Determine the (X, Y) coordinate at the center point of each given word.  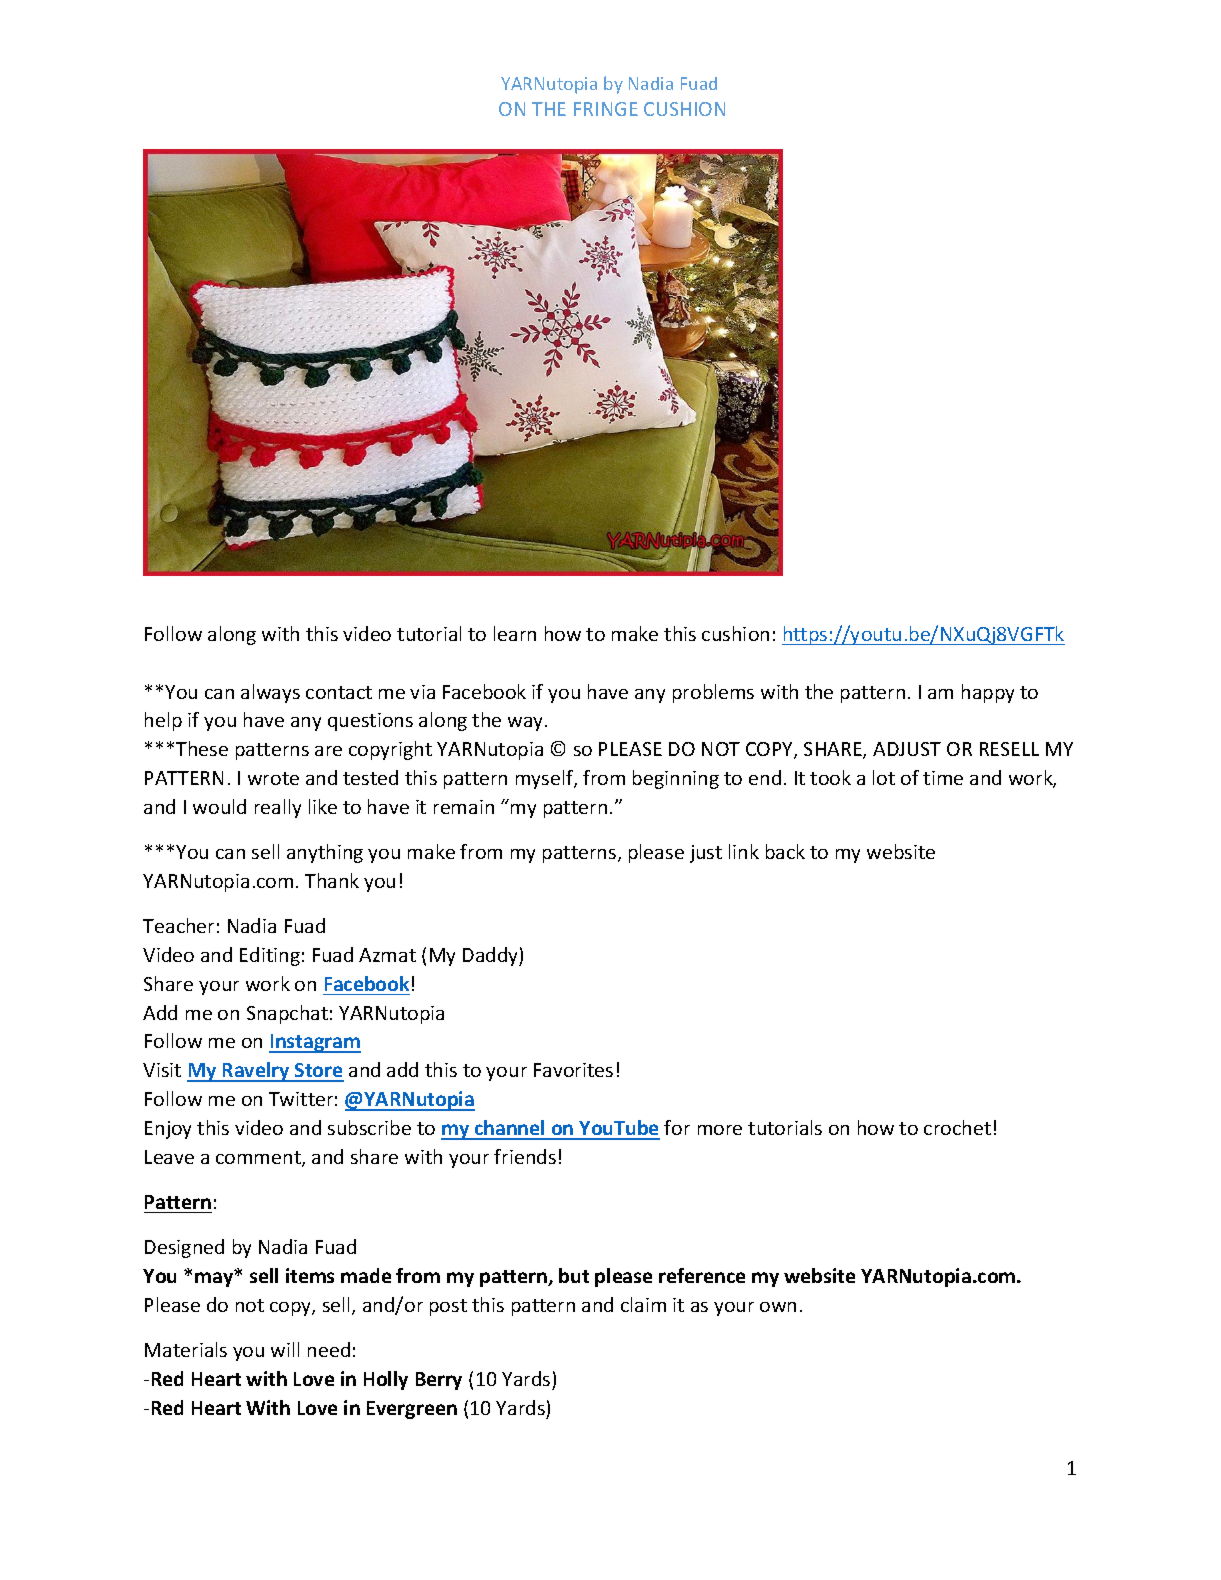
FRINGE (606, 109)
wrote (273, 778)
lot (884, 777)
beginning (676, 779)
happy (988, 693)
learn (515, 633)
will (285, 1349)
